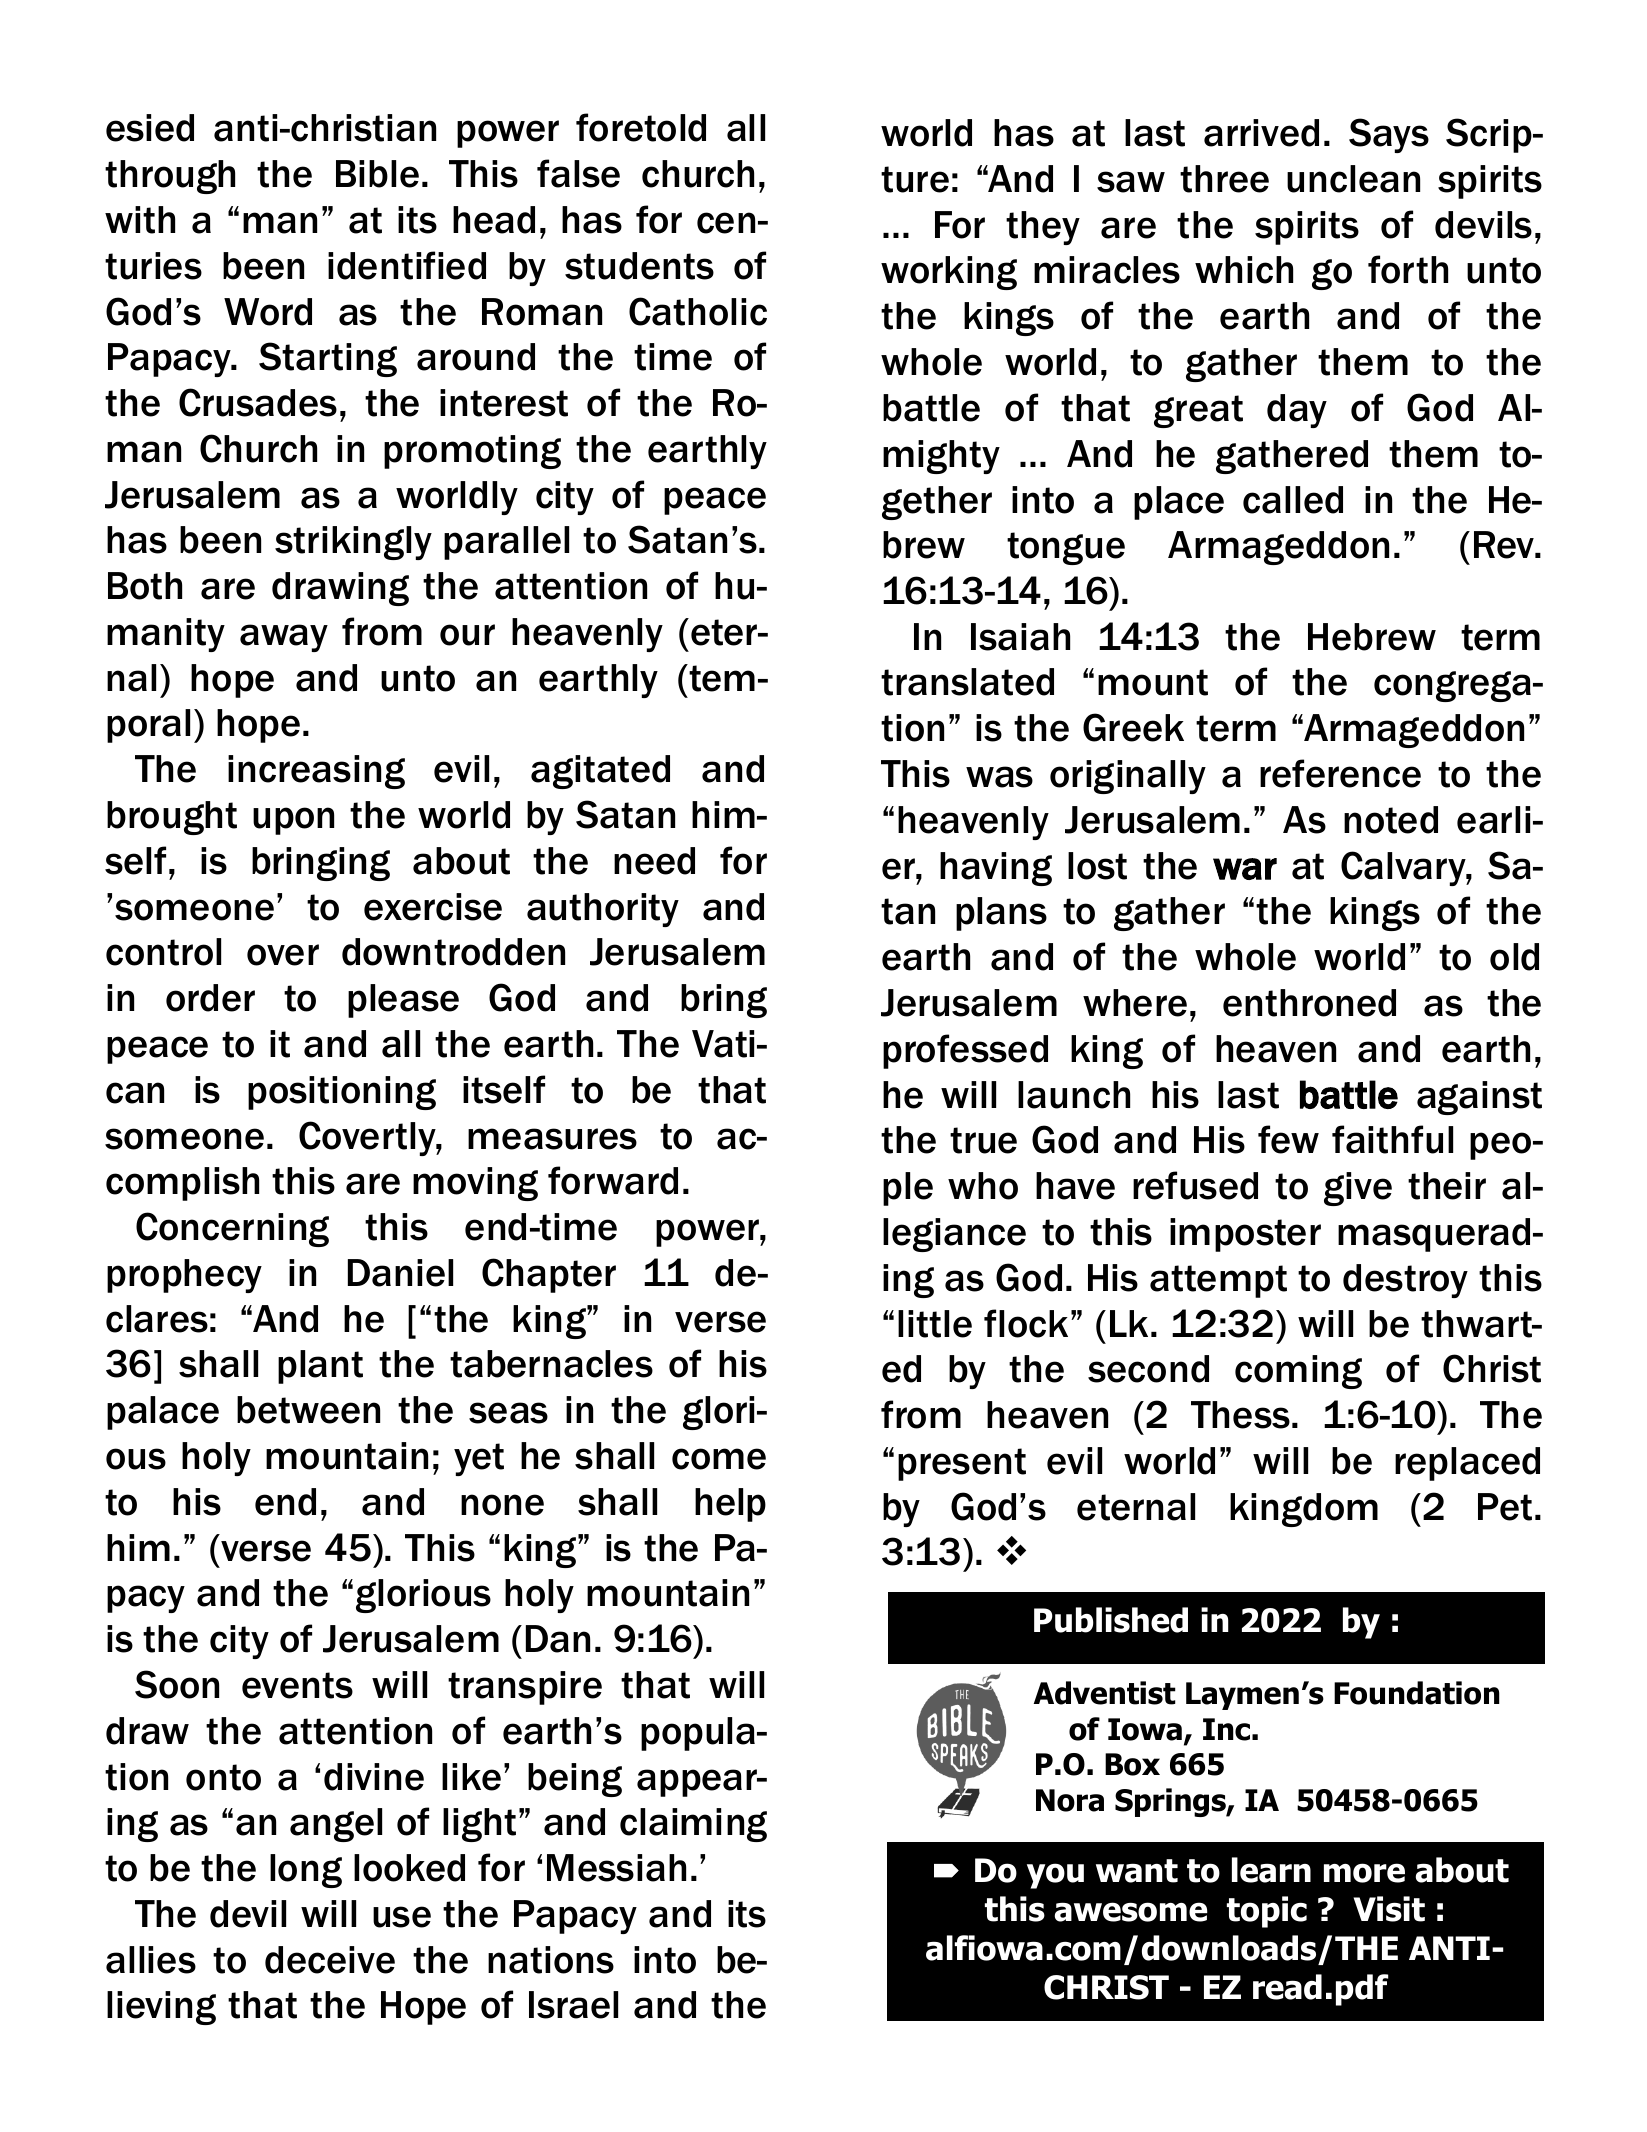 This screenshot has width=1647, height=2132. I want to click on deceive, so click(330, 1960).
